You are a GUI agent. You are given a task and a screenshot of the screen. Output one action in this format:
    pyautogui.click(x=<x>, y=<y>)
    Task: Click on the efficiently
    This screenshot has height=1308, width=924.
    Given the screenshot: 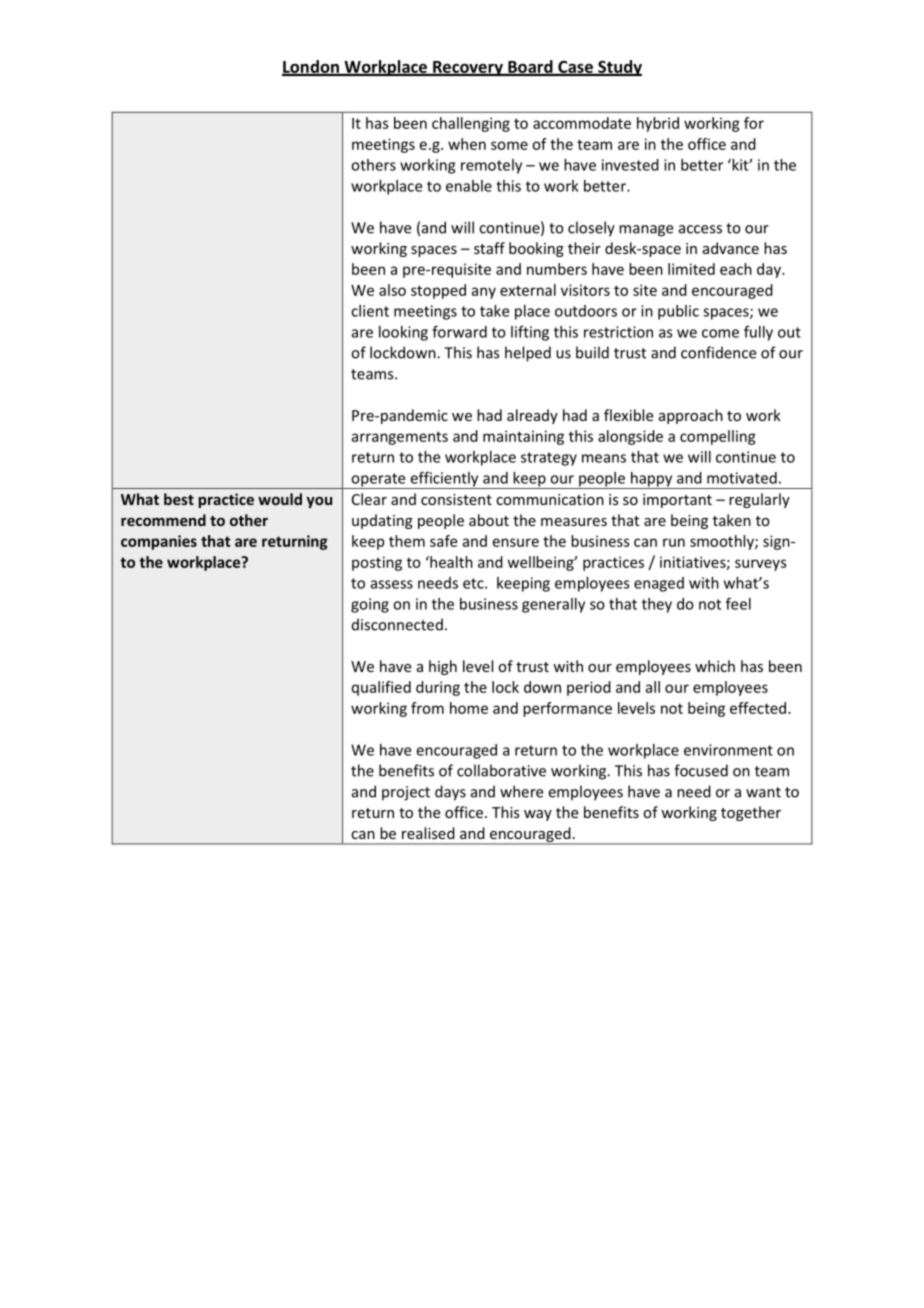 What is the action you would take?
    pyautogui.click(x=444, y=480)
